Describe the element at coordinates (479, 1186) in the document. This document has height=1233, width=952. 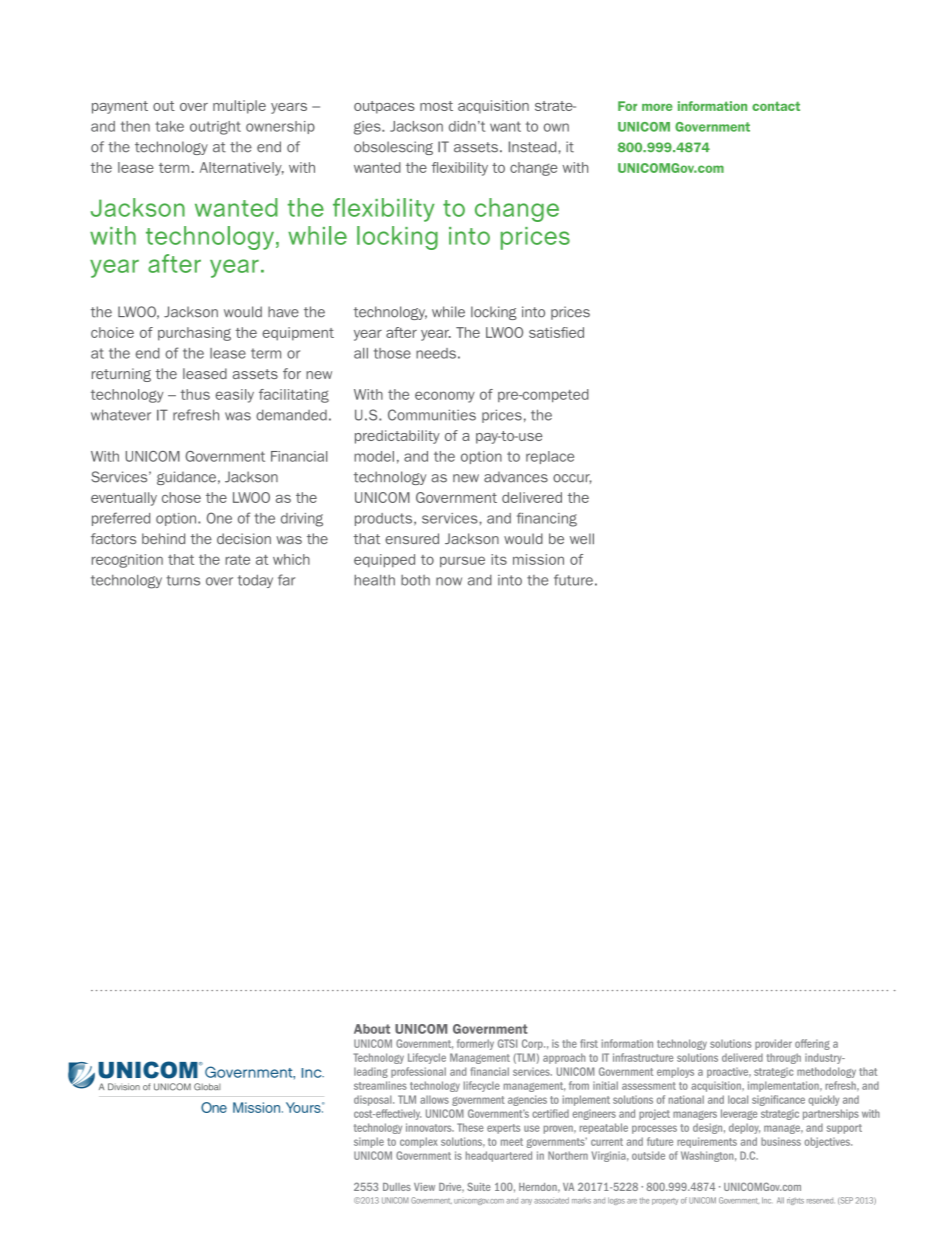
I see `Suite` at that location.
